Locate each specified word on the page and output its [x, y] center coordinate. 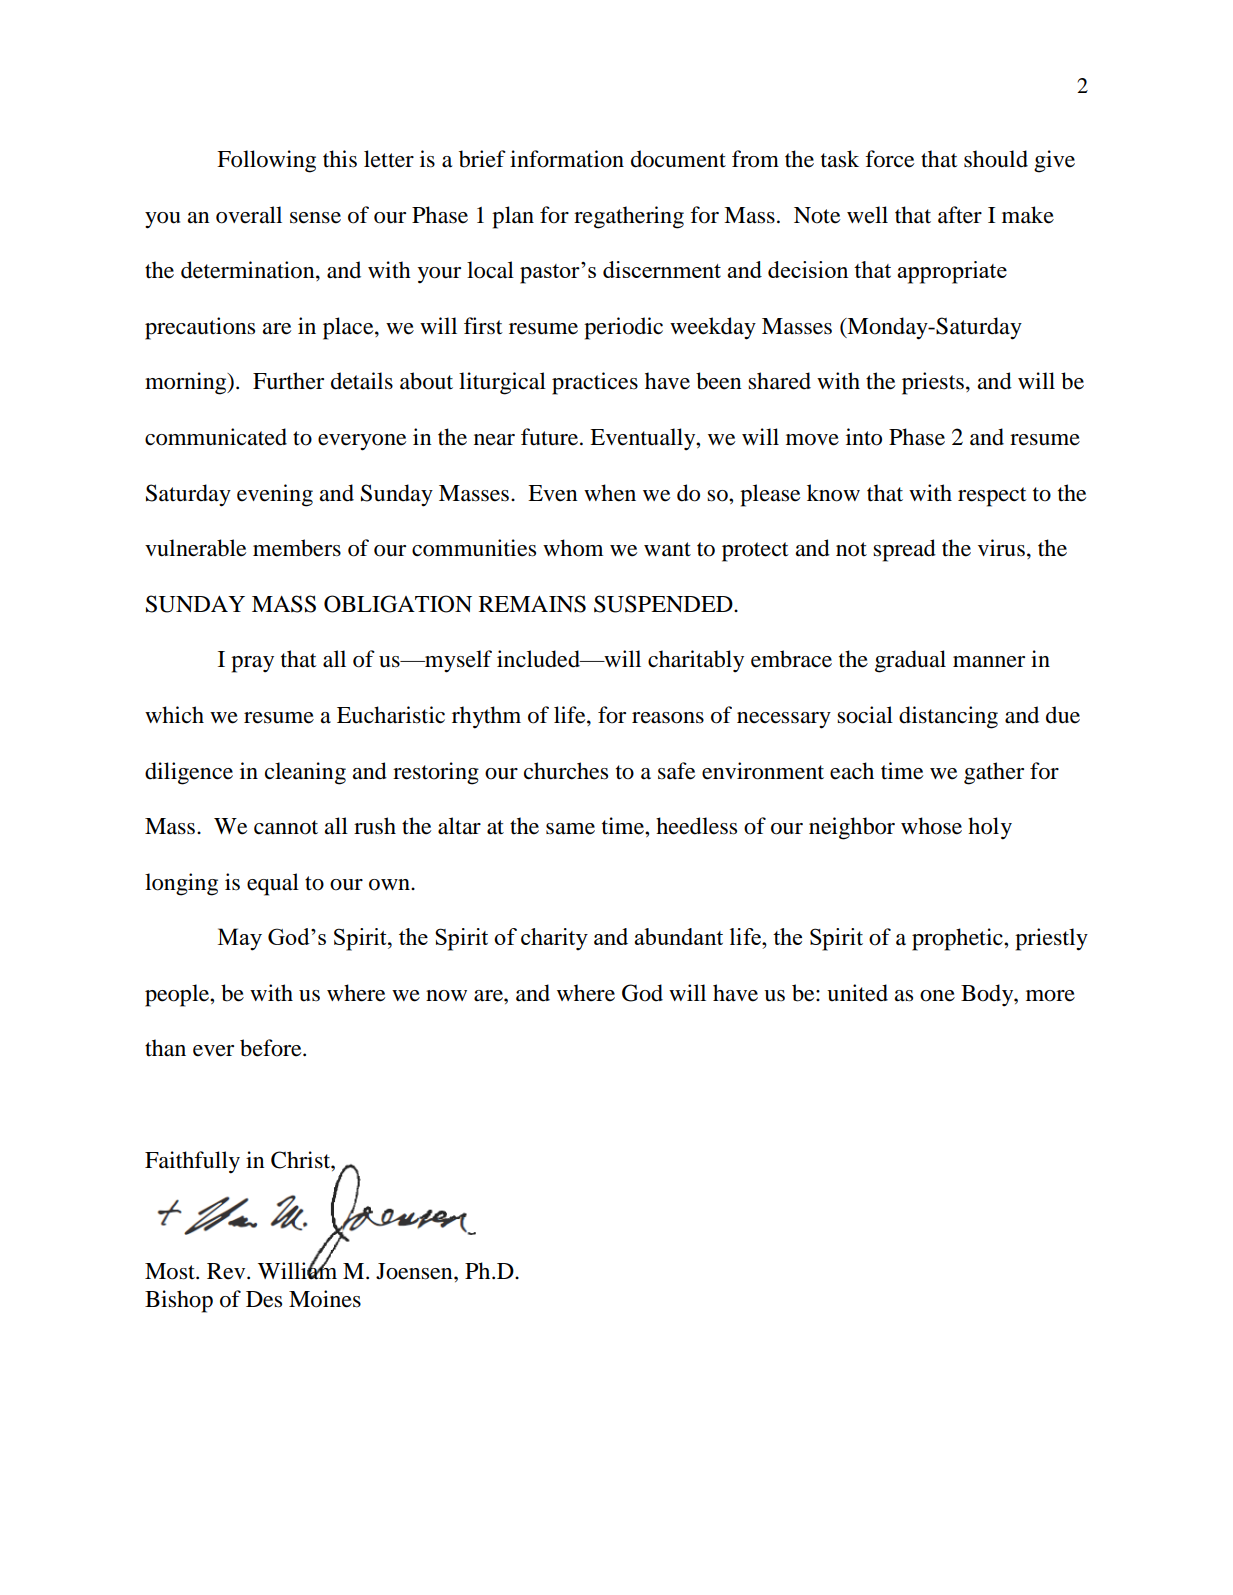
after [960, 215]
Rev [227, 1271]
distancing [948, 717]
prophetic [958, 939]
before [272, 1048]
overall [249, 215]
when [610, 493]
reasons [668, 718]
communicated [216, 437]
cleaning [305, 773]
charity [554, 939]
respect [992, 497]
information [567, 159]
